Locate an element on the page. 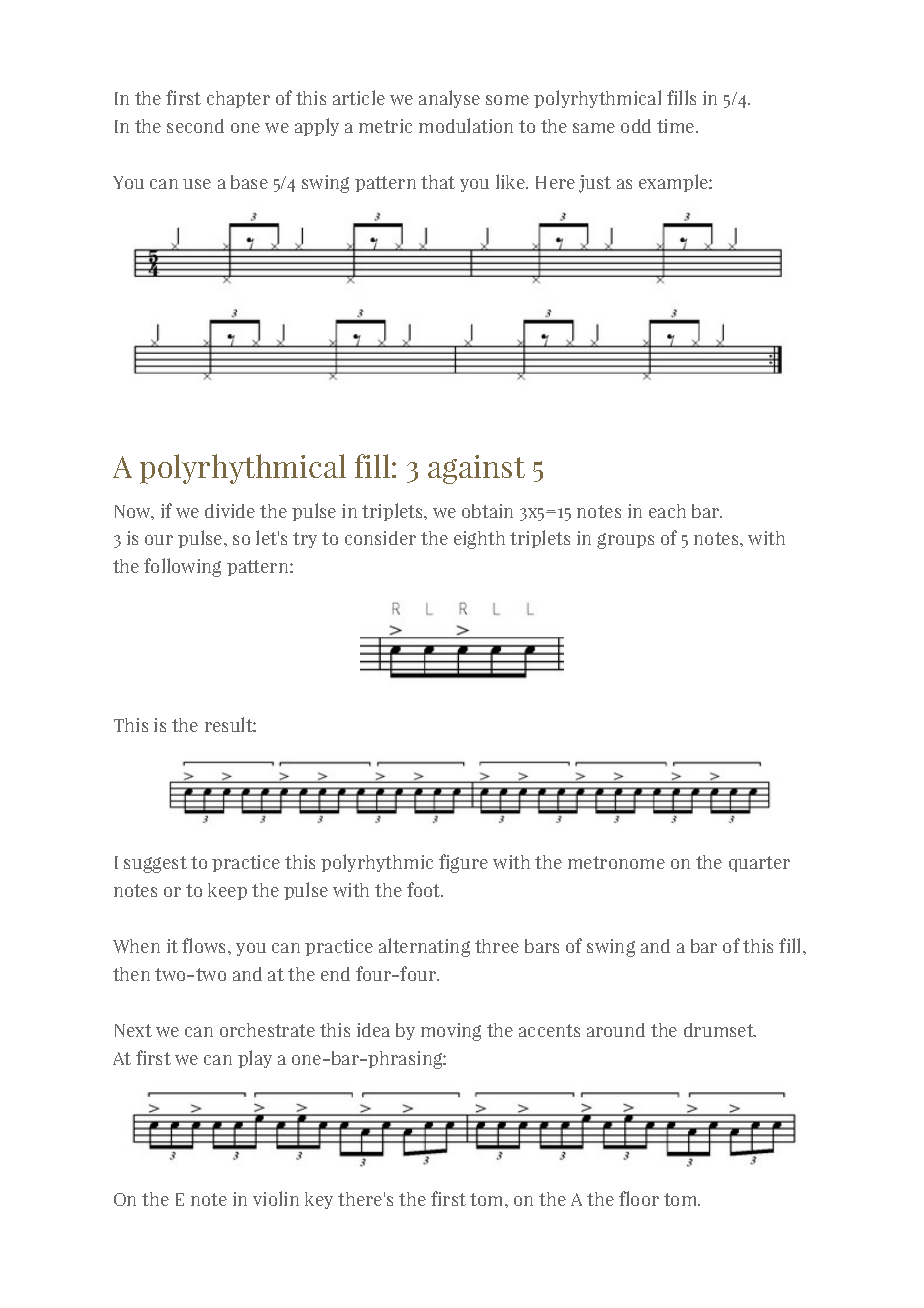 Image resolution: width=924 pixels, height=1308 pixels. following is located at coordinates (182, 567).
